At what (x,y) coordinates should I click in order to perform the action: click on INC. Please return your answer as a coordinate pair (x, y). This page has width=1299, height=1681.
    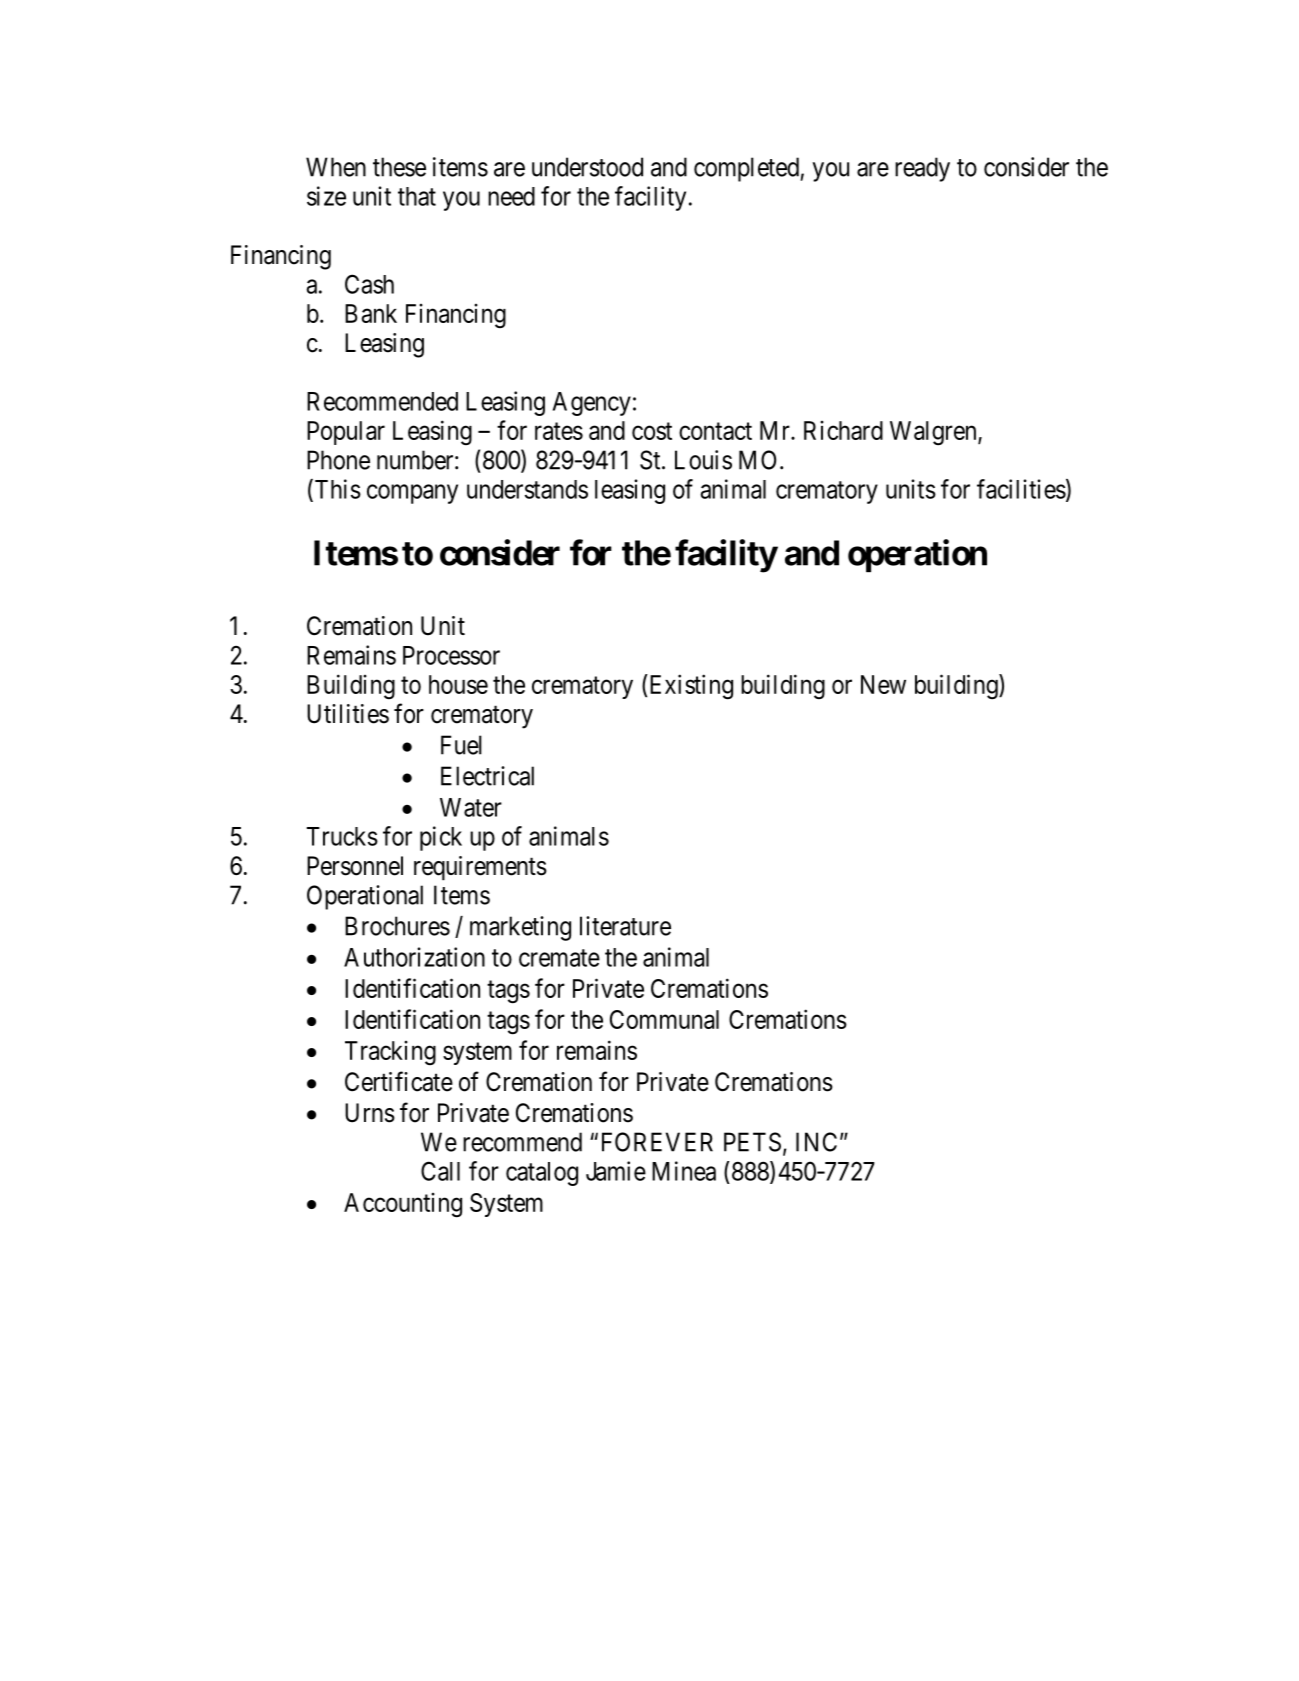
    Looking at the image, I should click on (816, 1142).
